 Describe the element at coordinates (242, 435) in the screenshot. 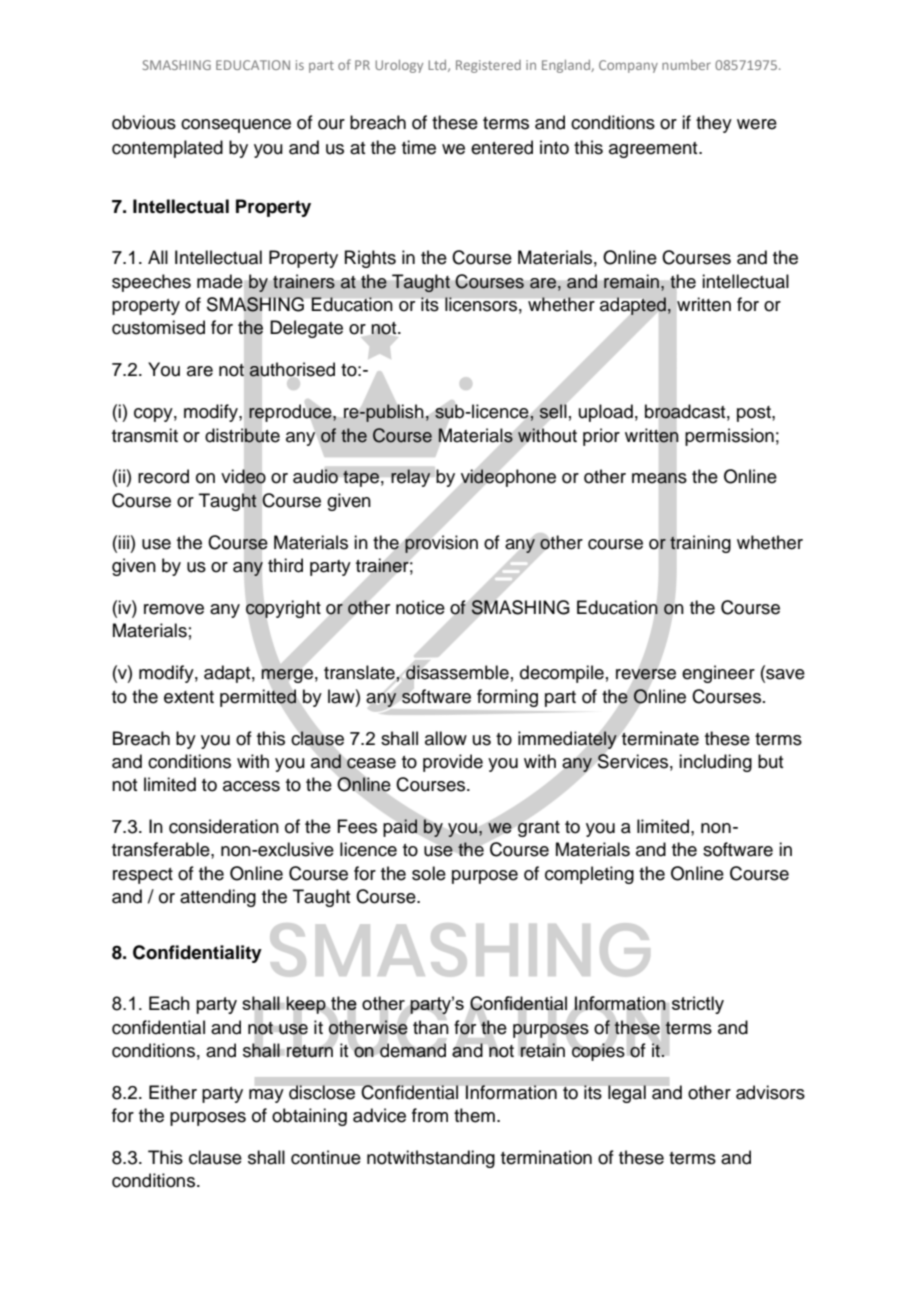

I see `distribute` at that location.
